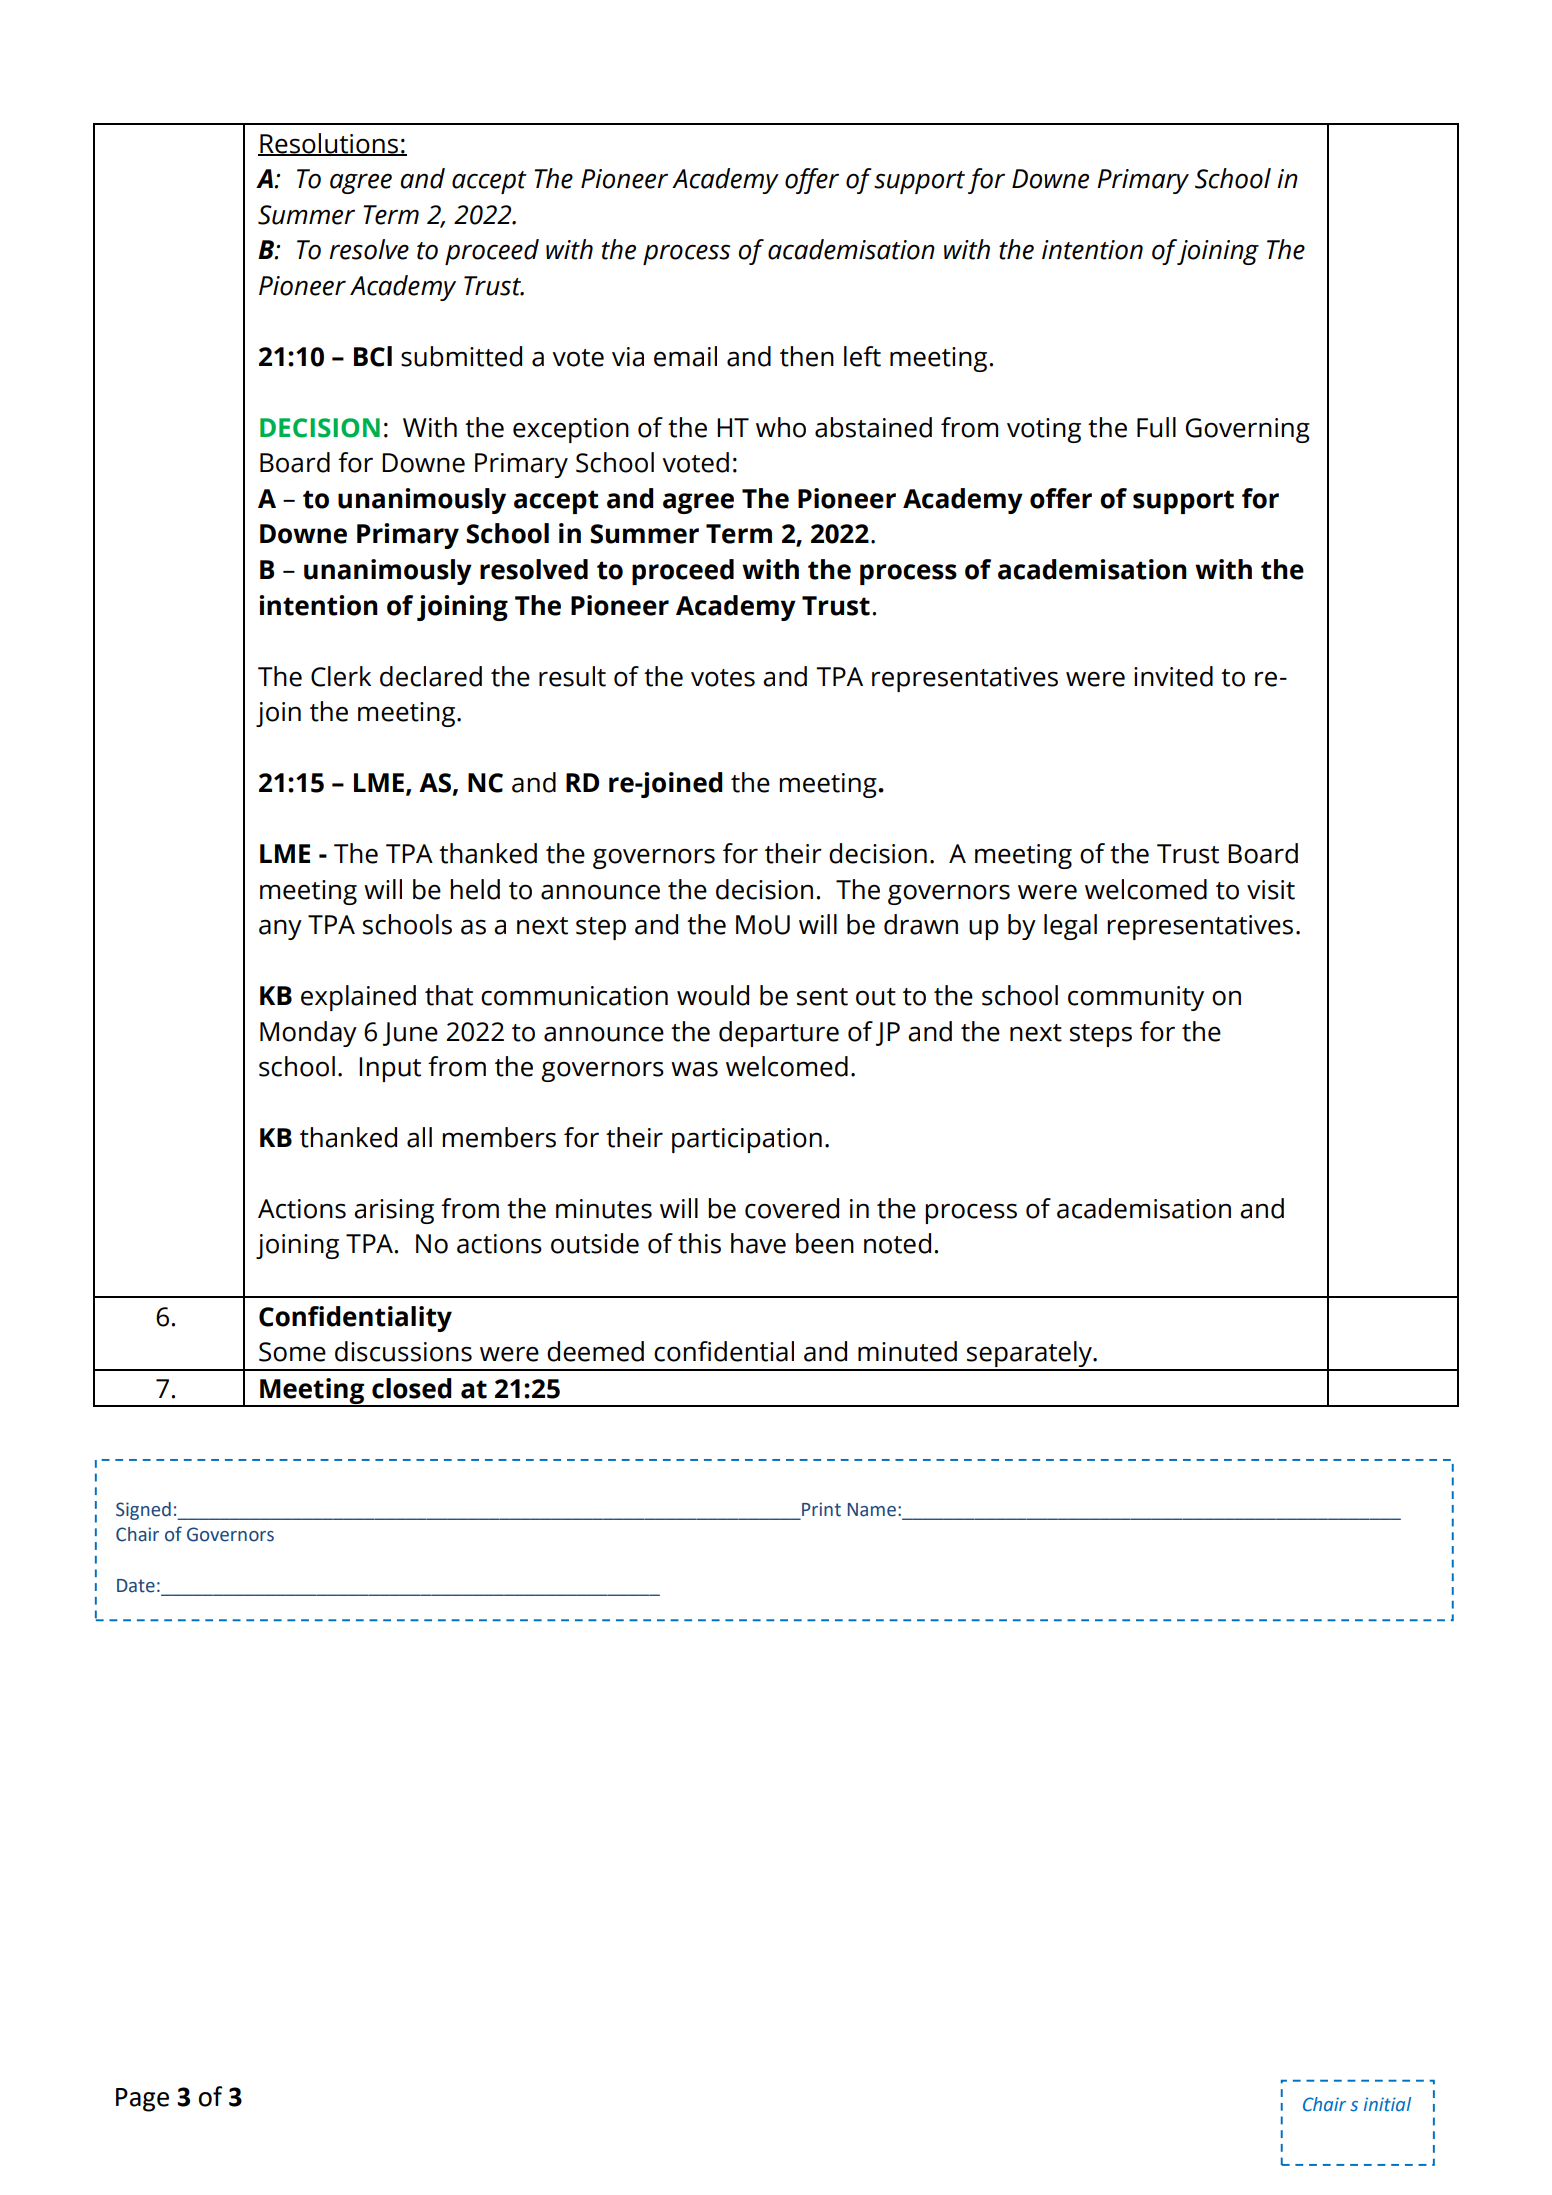 The width and height of the screenshot is (1552, 2195). What do you see at coordinates (595, 1351) in the screenshot?
I see `deemed` at bounding box center [595, 1351].
